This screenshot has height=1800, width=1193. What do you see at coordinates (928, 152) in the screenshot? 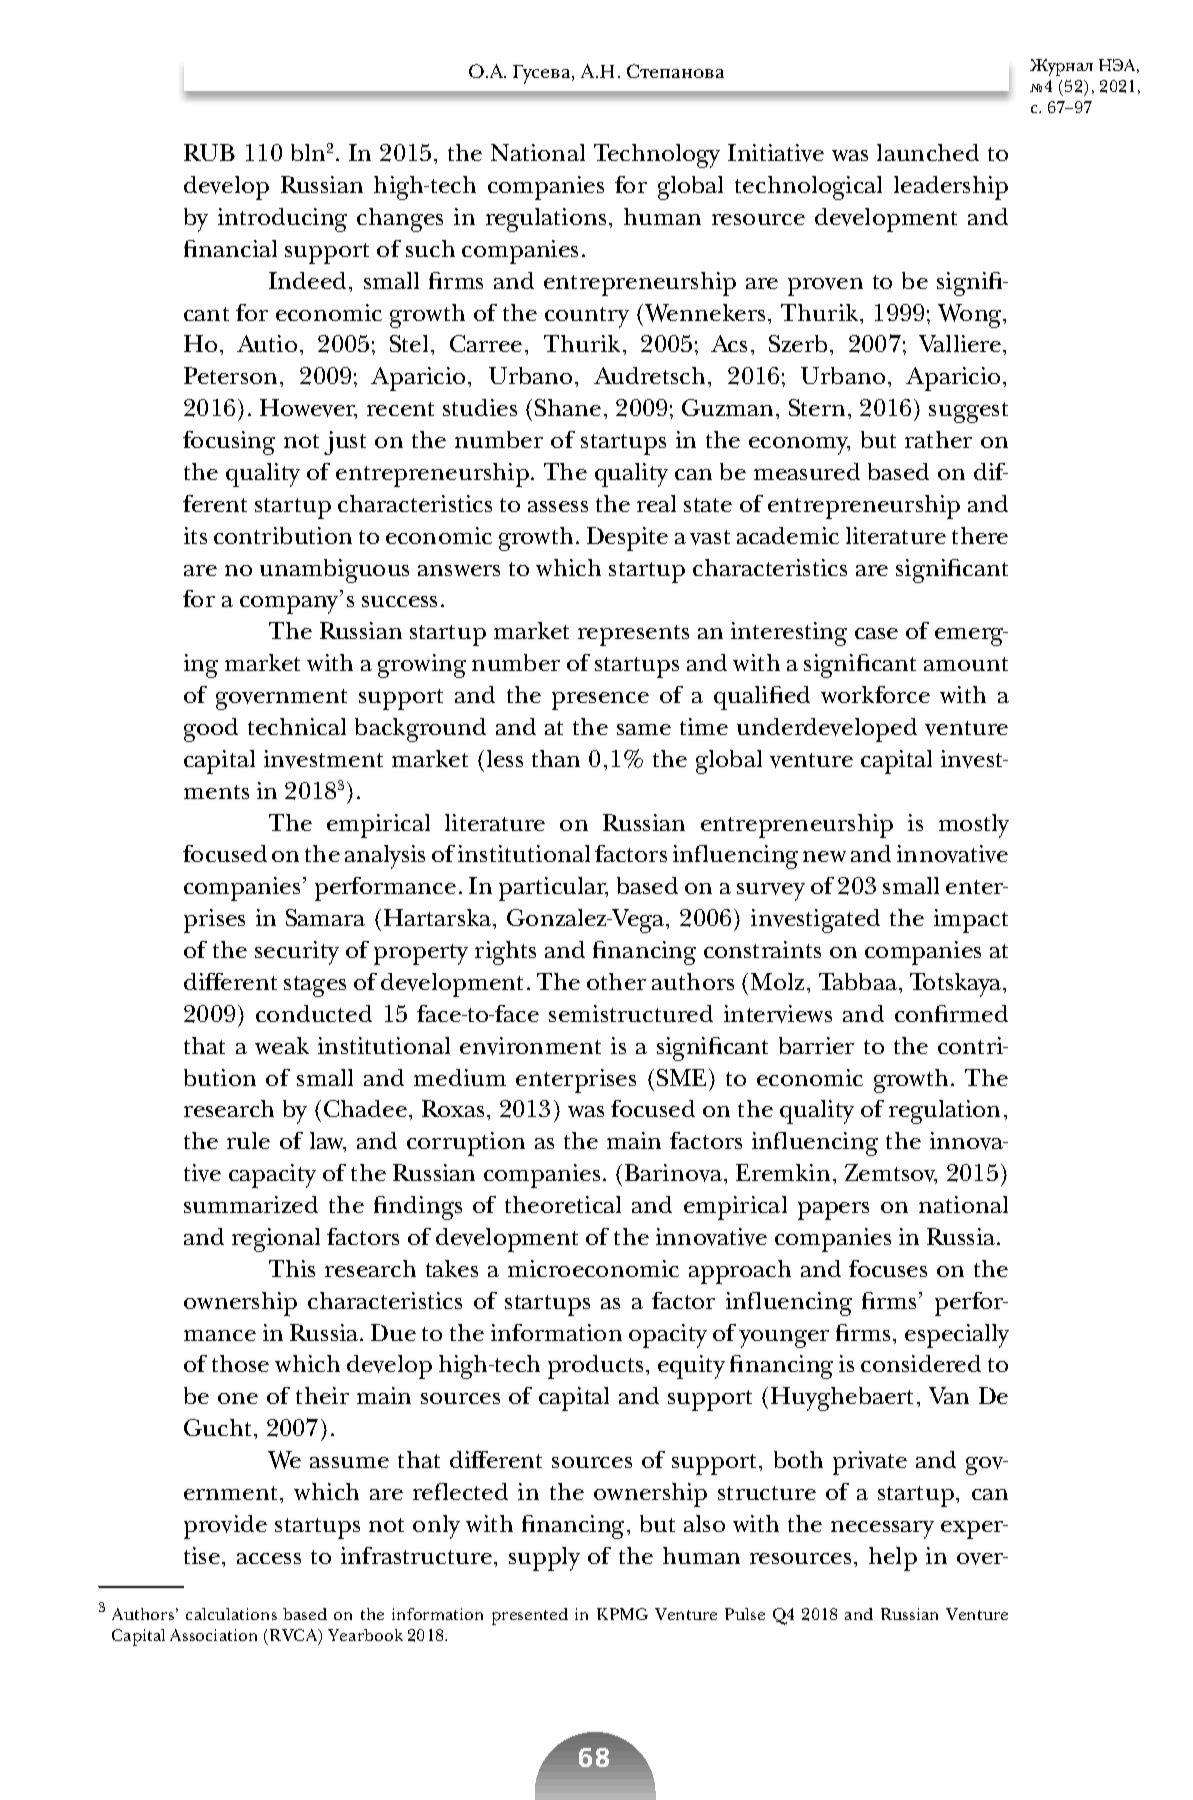
I see `launched` at bounding box center [928, 152].
